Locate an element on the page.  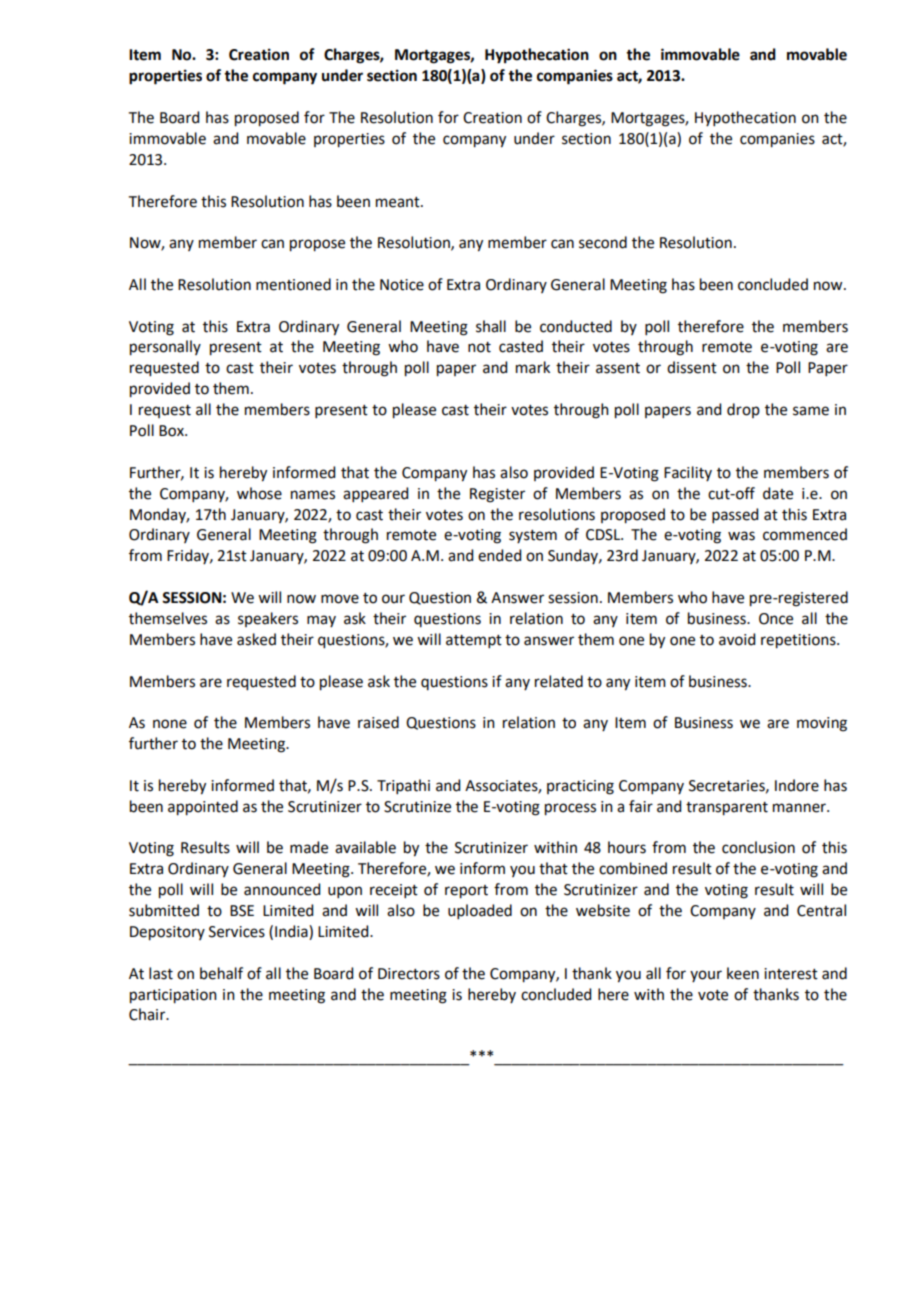
mentioned is located at coordinates (293, 284).
